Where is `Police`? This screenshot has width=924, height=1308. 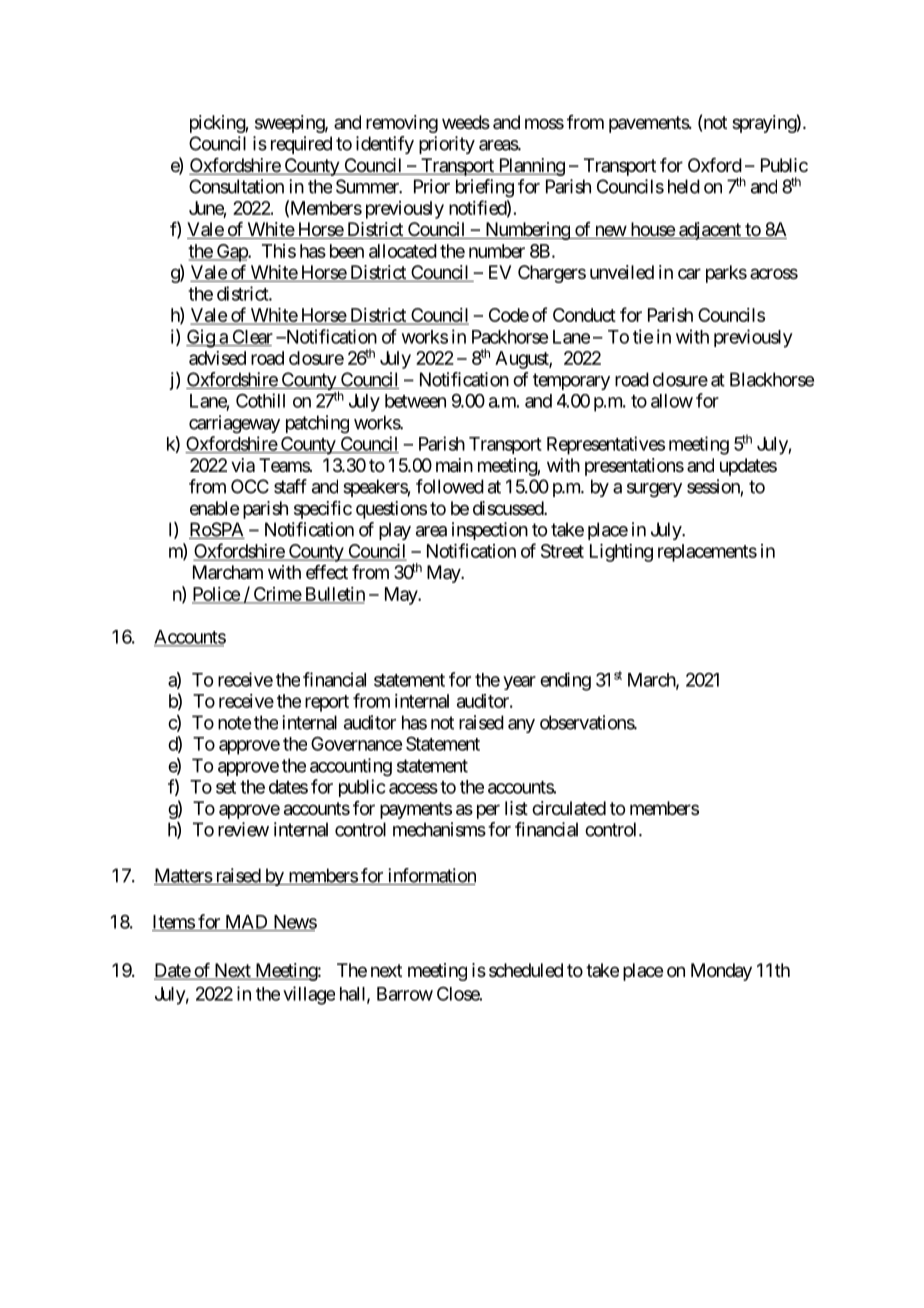 Police is located at coordinates (216, 595).
